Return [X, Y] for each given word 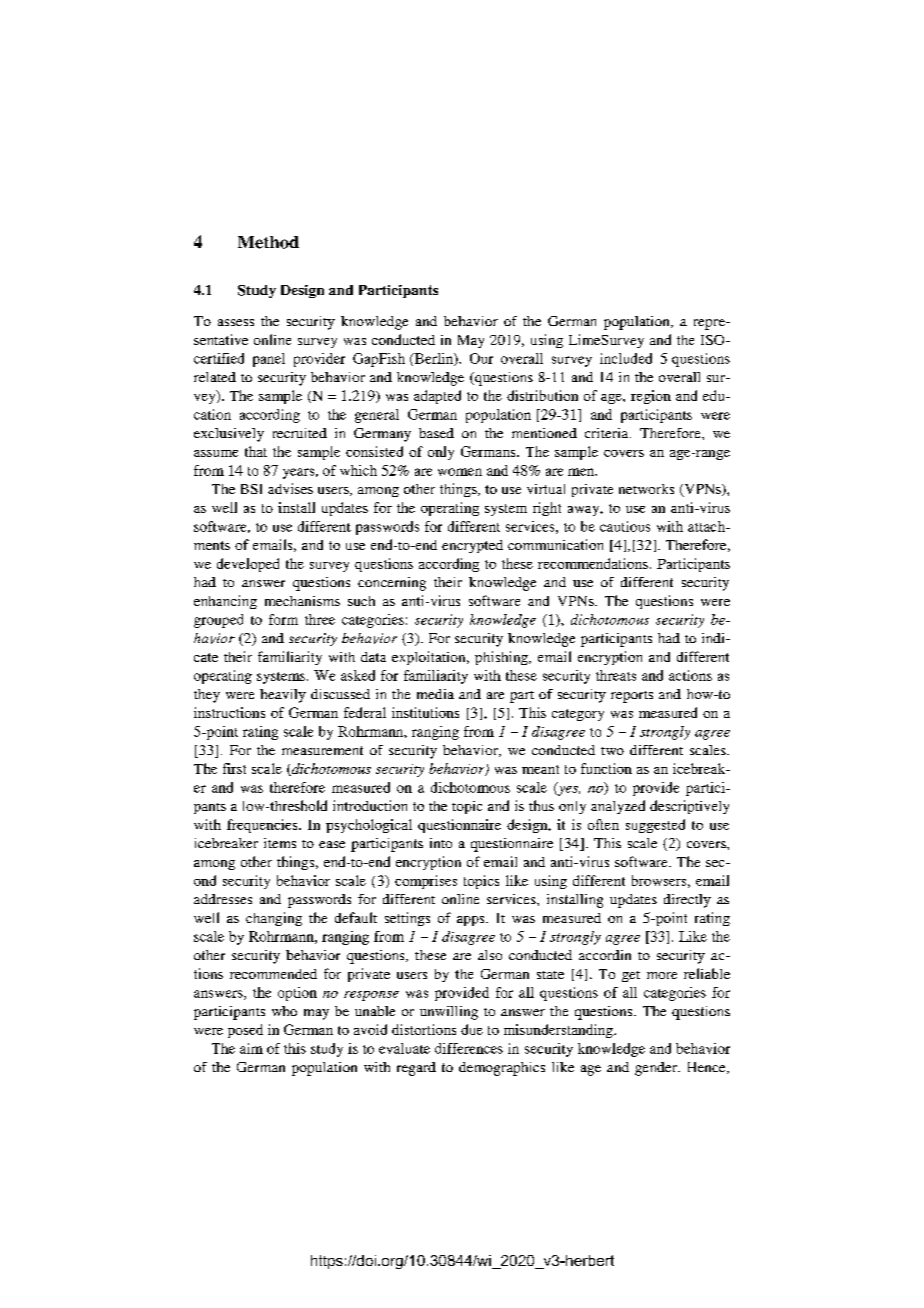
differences [469, 1048]
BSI [251, 489]
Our [481, 358]
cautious [625, 526]
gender [657, 1069]
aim [251, 1048]
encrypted [472, 546]
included [626, 358]
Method [268, 242]
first [234, 768]
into [441, 843]
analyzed [618, 807]
